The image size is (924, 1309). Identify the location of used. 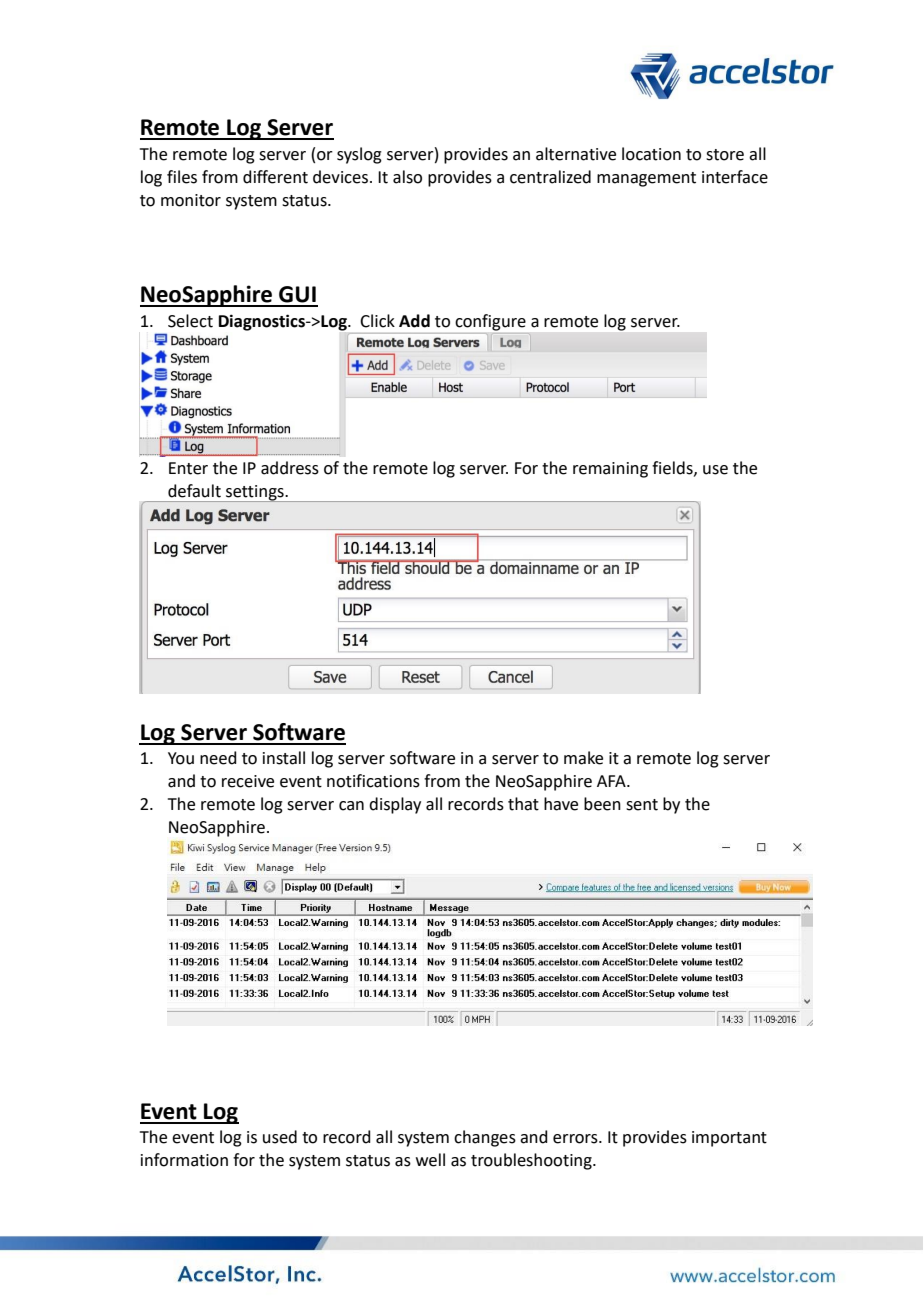
(280, 1137).
